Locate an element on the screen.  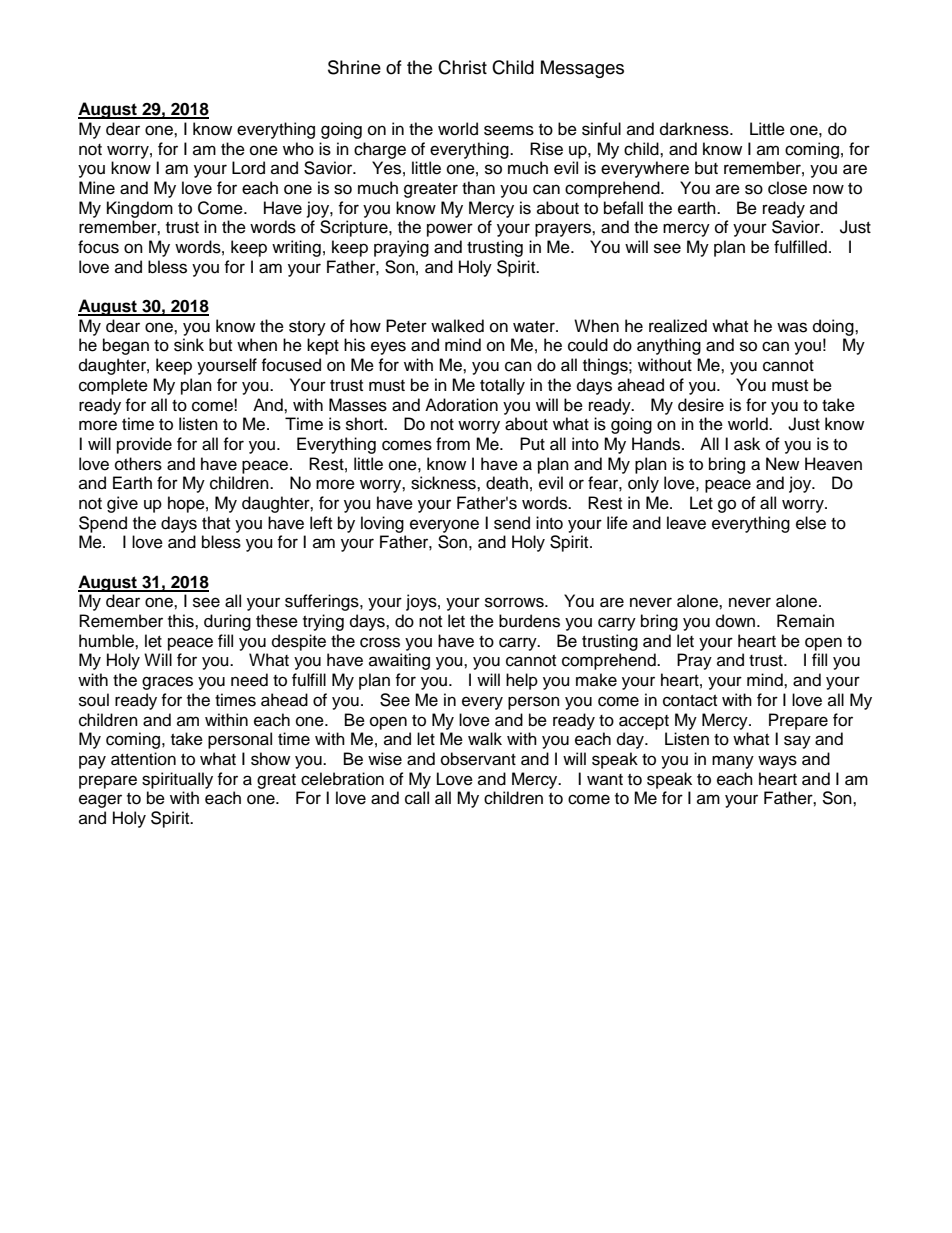
down is located at coordinates (737, 621).
